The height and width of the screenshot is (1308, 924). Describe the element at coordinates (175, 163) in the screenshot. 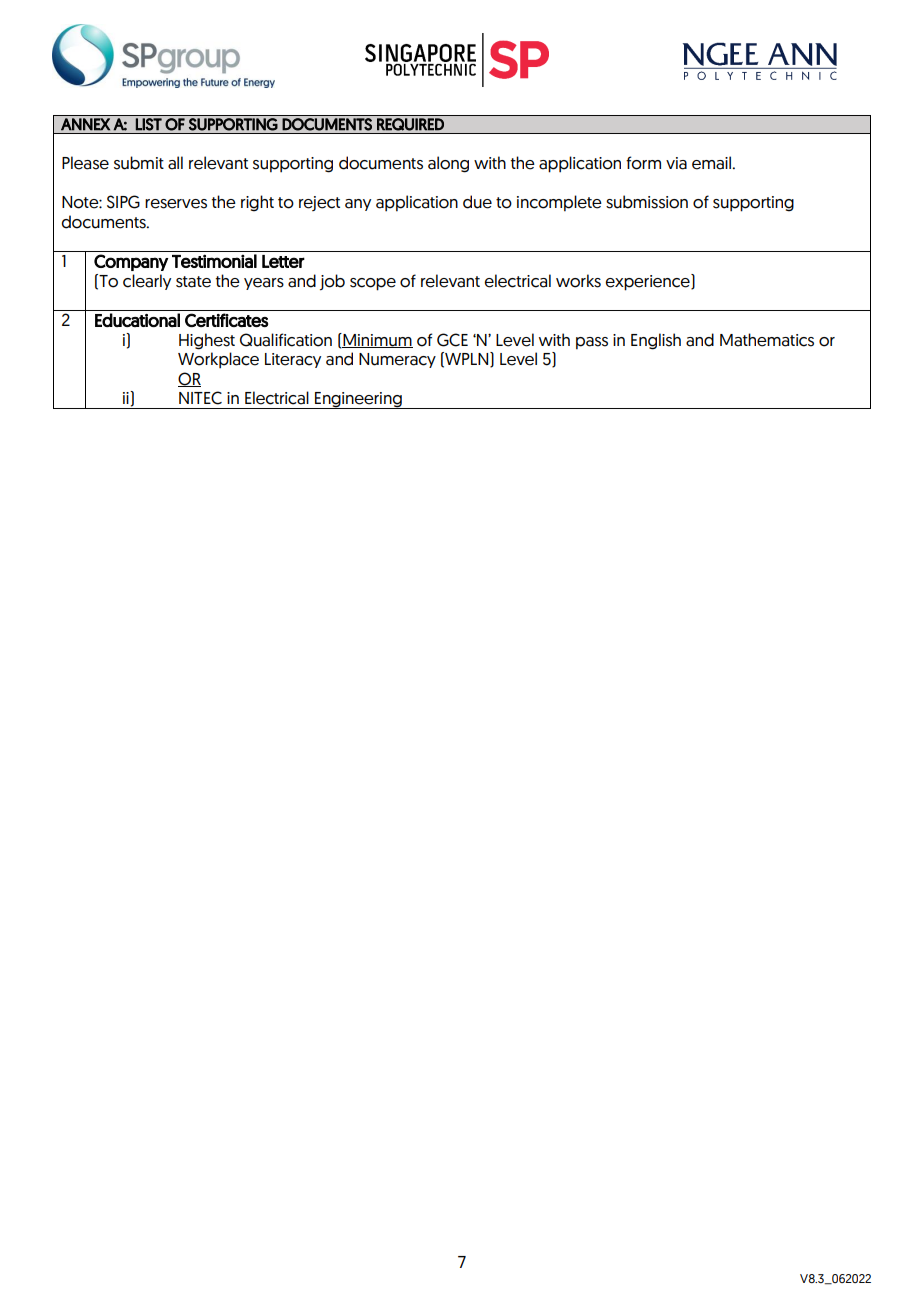

I see `all` at that location.
